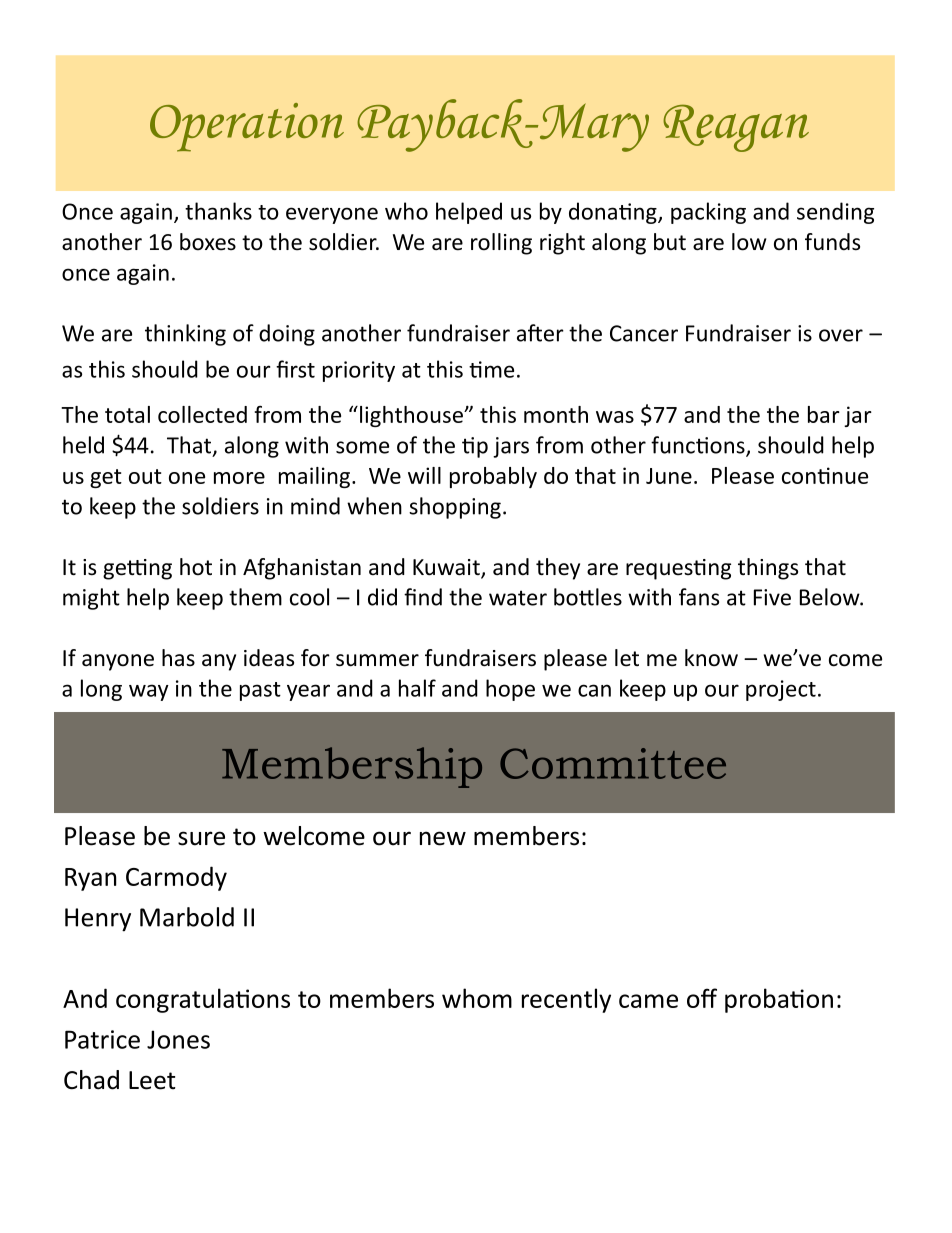 The height and width of the document is (1233, 952). What do you see at coordinates (185, 335) in the document?
I see `thinking` at bounding box center [185, 335].
